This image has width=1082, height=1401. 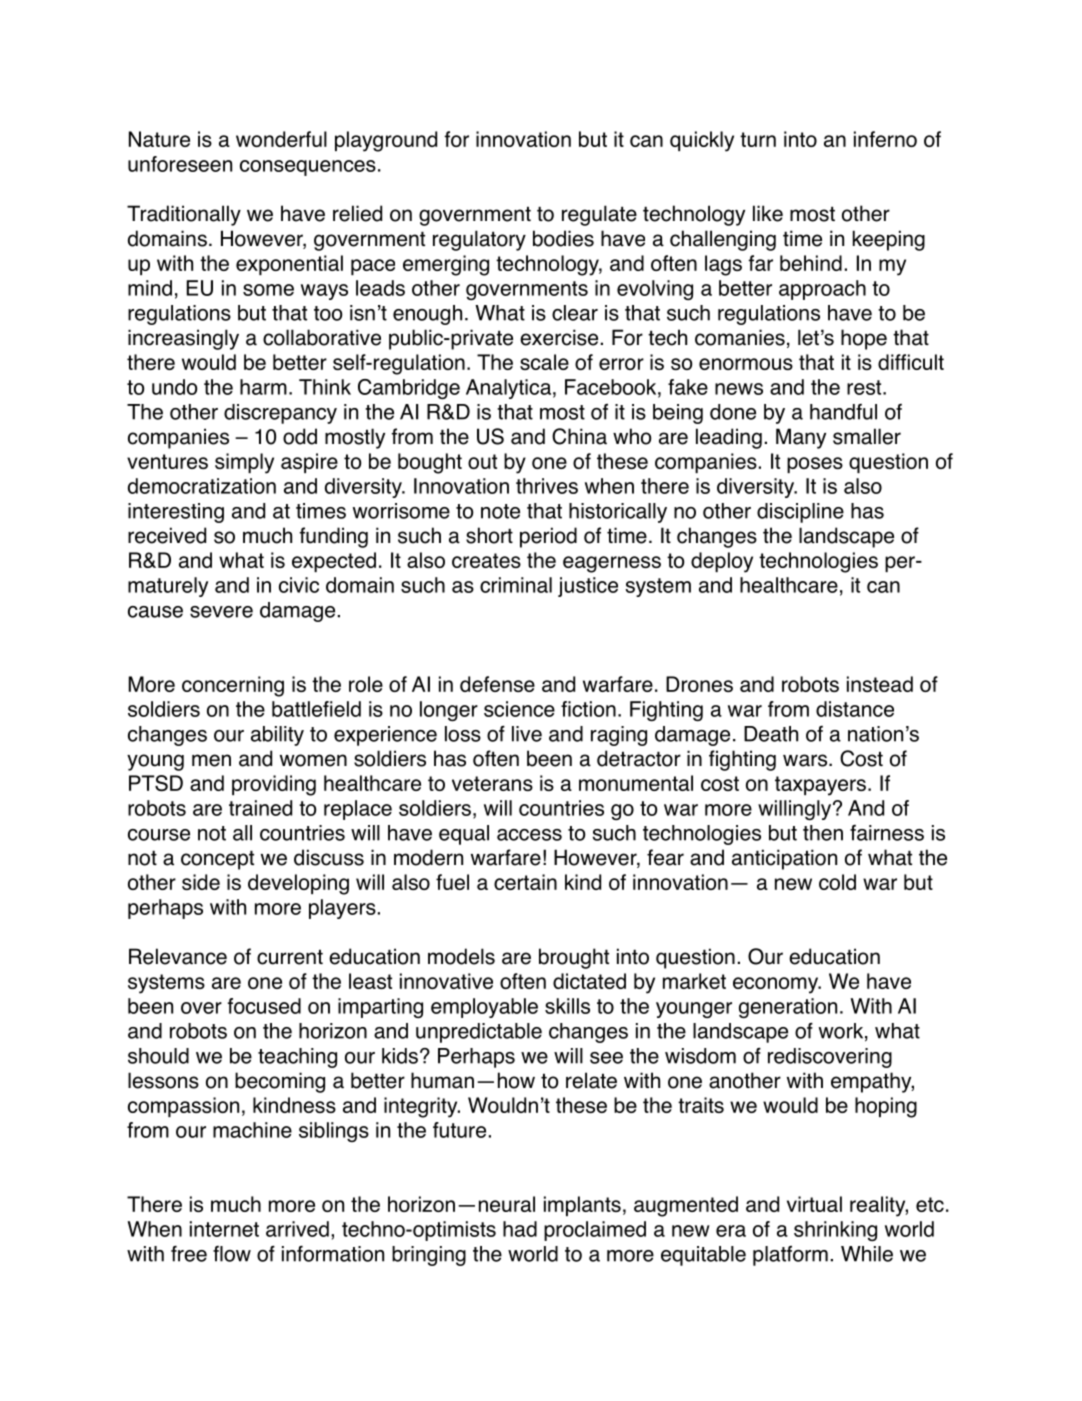 What do you see at coordinates (221, 612) in the image?
I see `severe` at bounding box center [221, 612].
